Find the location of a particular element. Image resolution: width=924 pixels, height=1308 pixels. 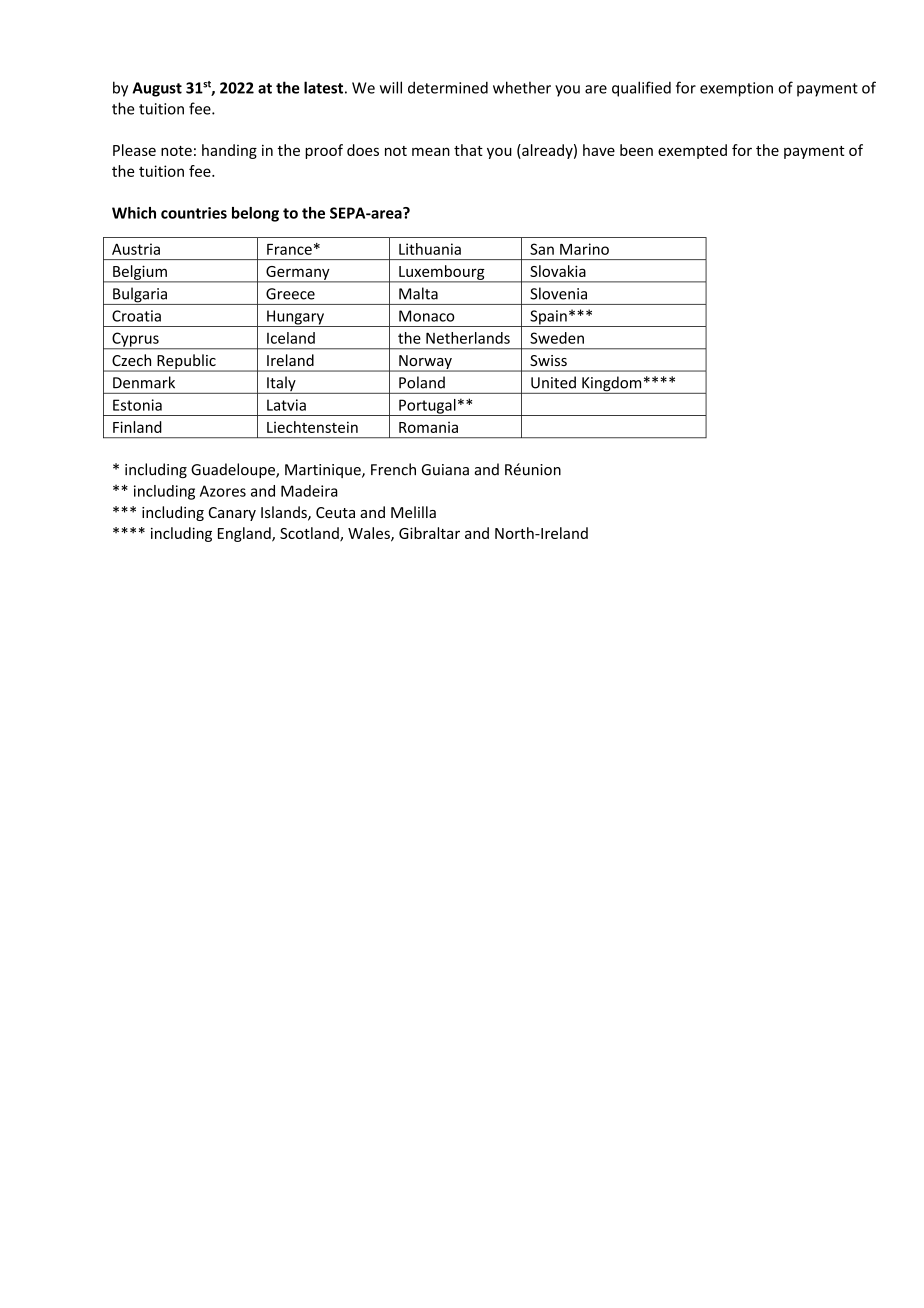

Republic is located at coordinates (186, 362).
